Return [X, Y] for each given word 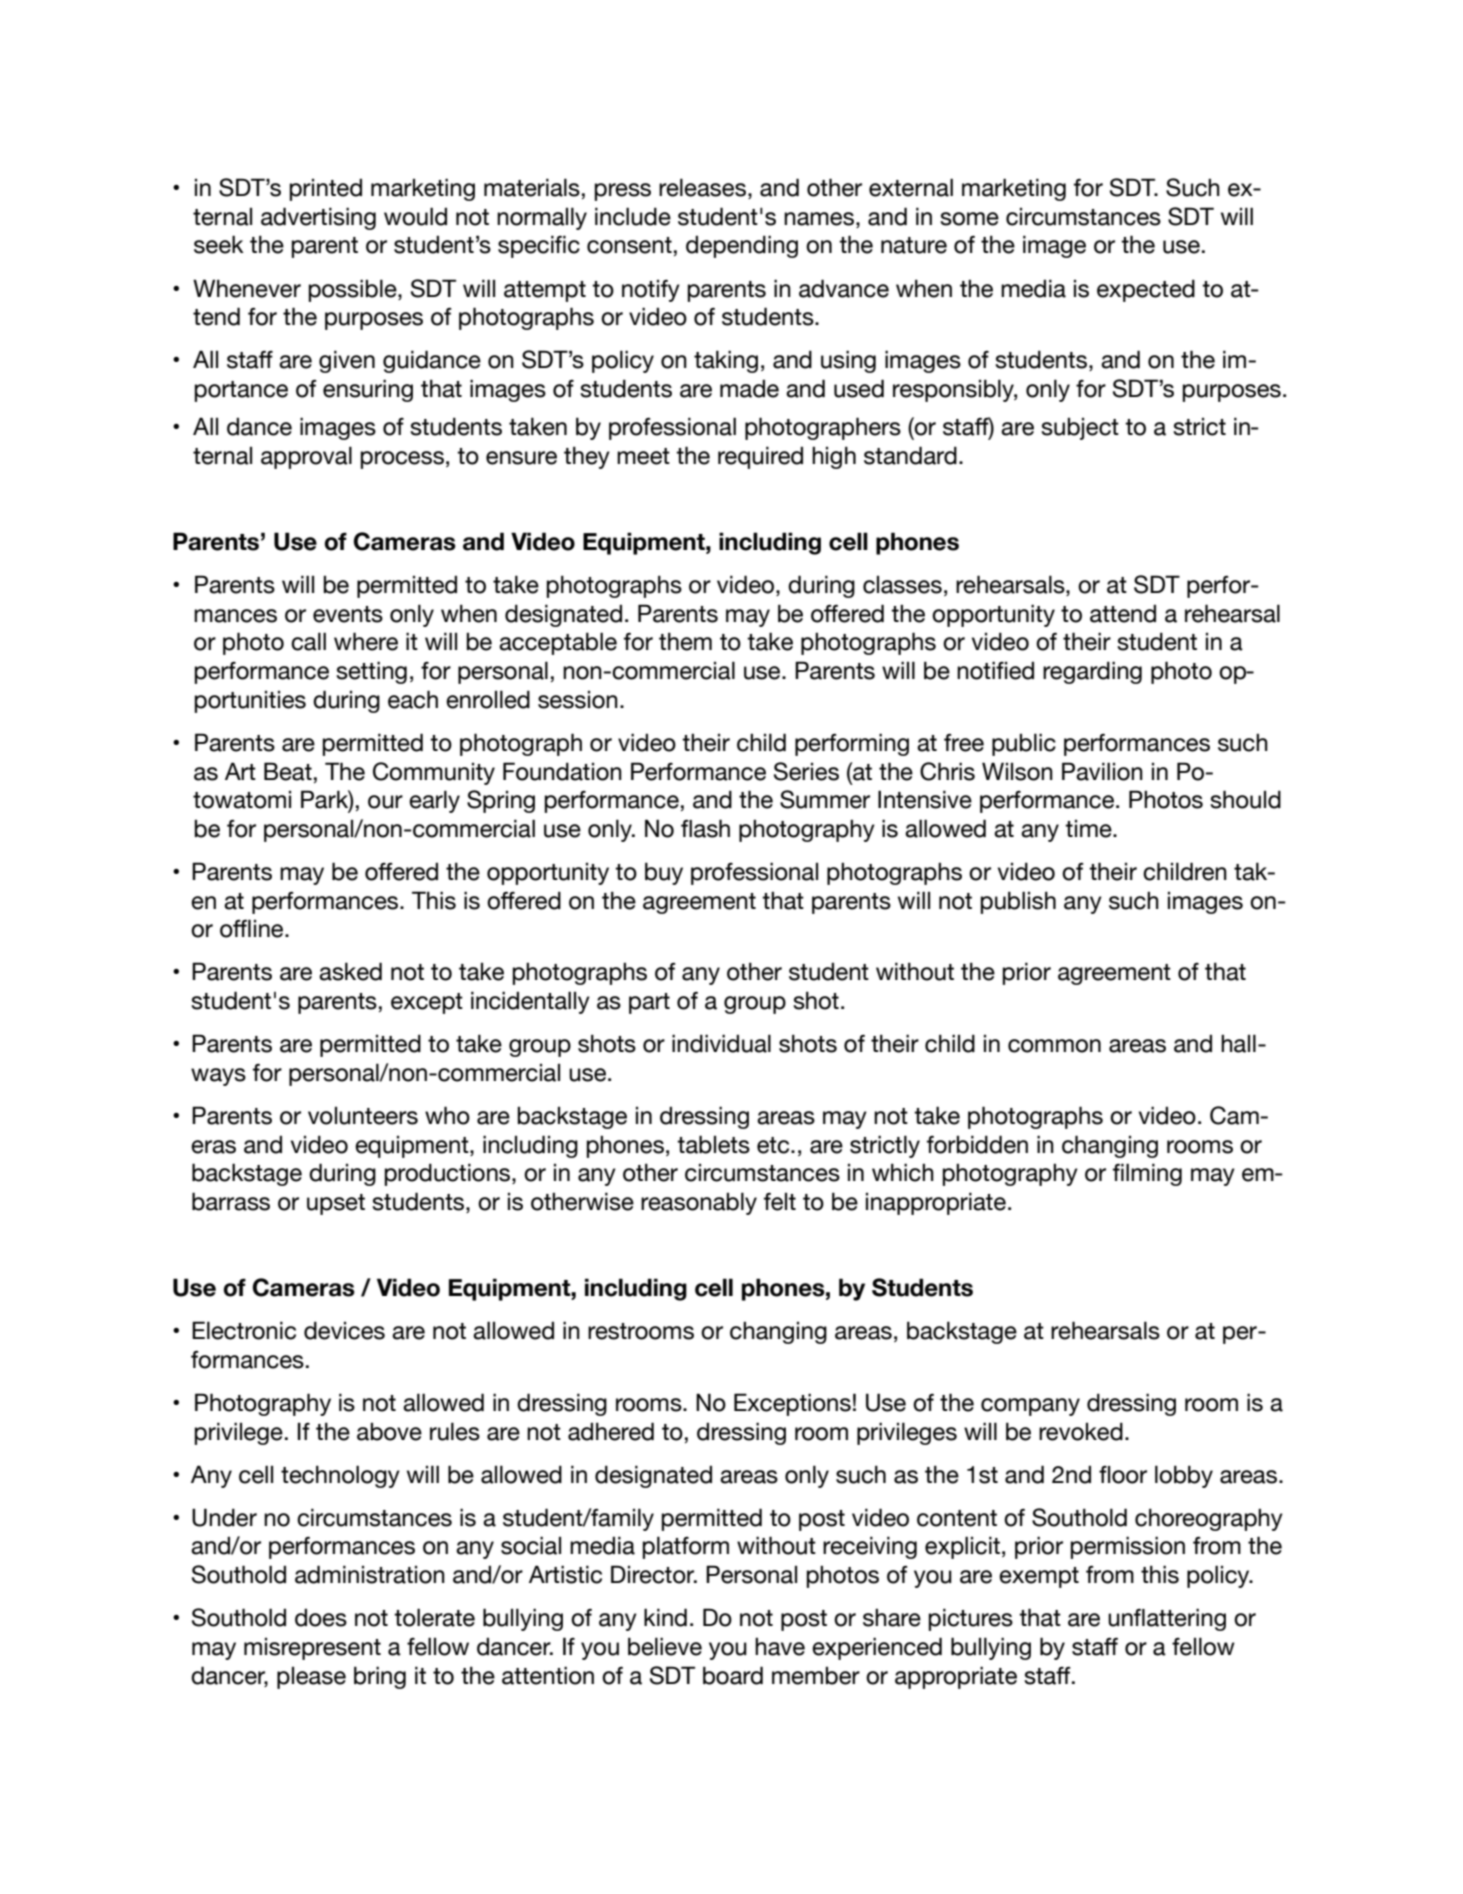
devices [344, 1330]
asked [350, 971]
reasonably [699, 1203]
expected [1146, 290]
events [348, 614]
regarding [1092, 672]
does [321, 1617]
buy [664, 873]
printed [325, 189]
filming [1147, 1174]
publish [1018, 902]
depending [742, 246]
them [685, 641]
